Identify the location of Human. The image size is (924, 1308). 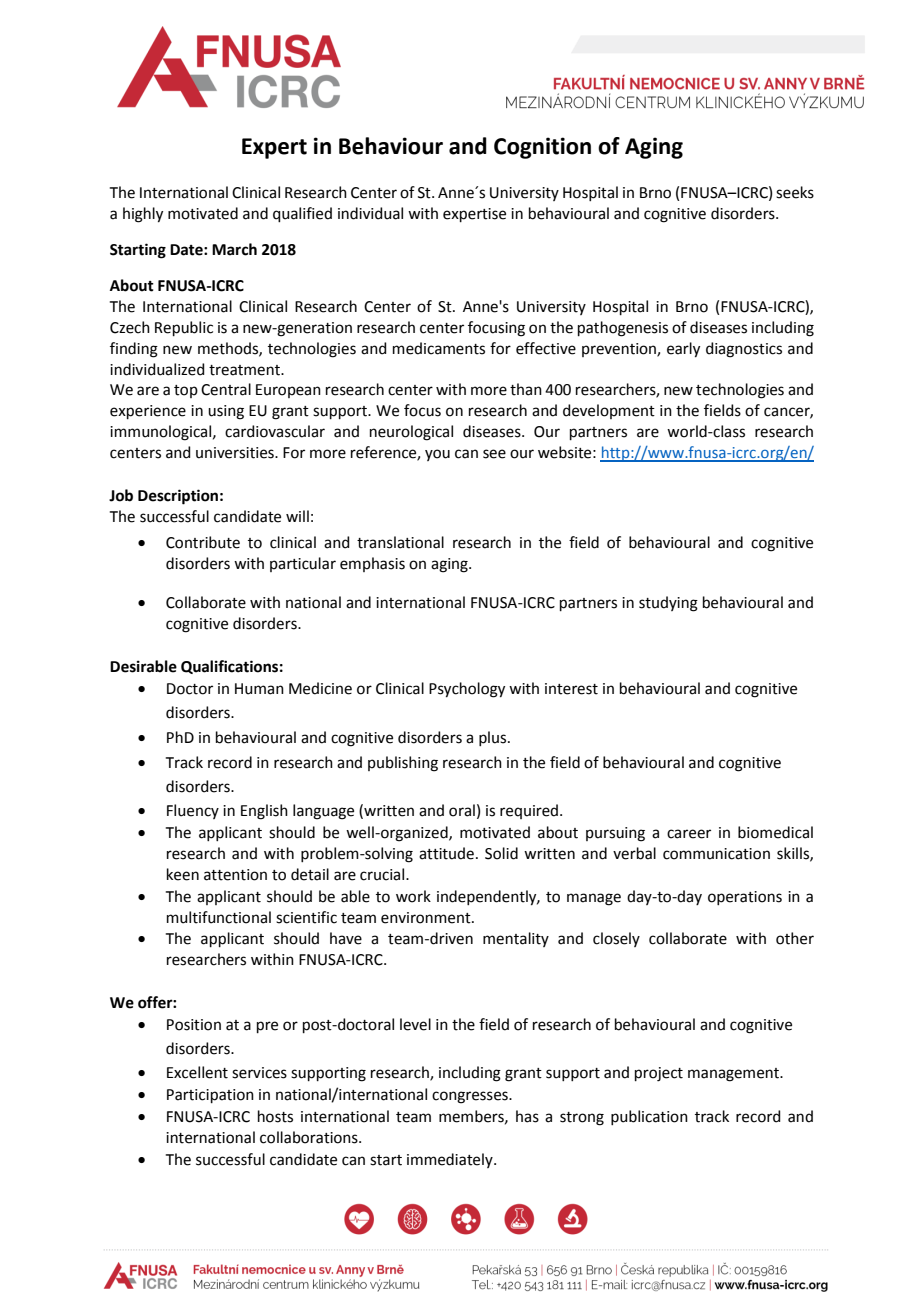
(259, 689).
